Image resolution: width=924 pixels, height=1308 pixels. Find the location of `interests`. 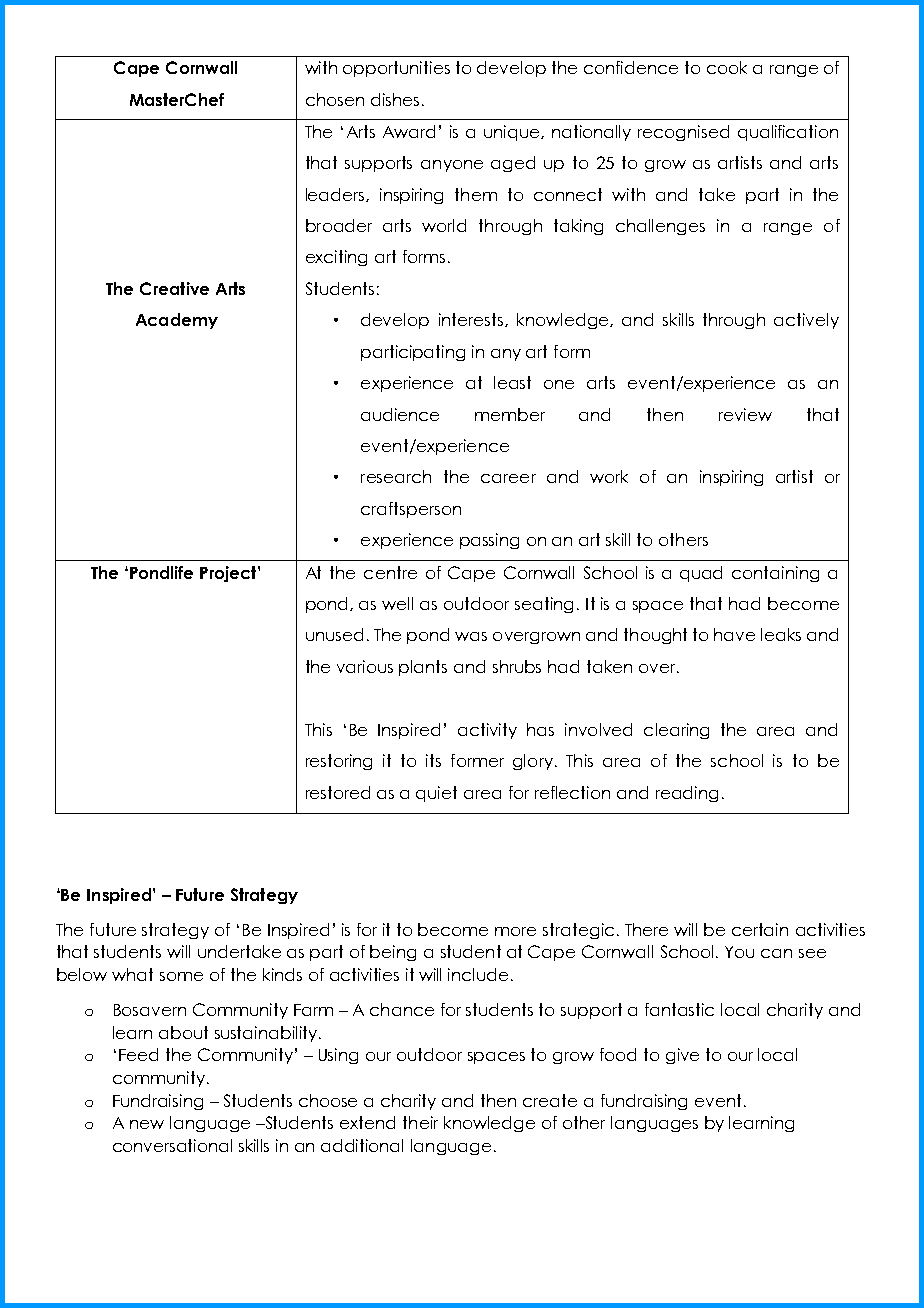

interests is located at coordinates (472, 320).
